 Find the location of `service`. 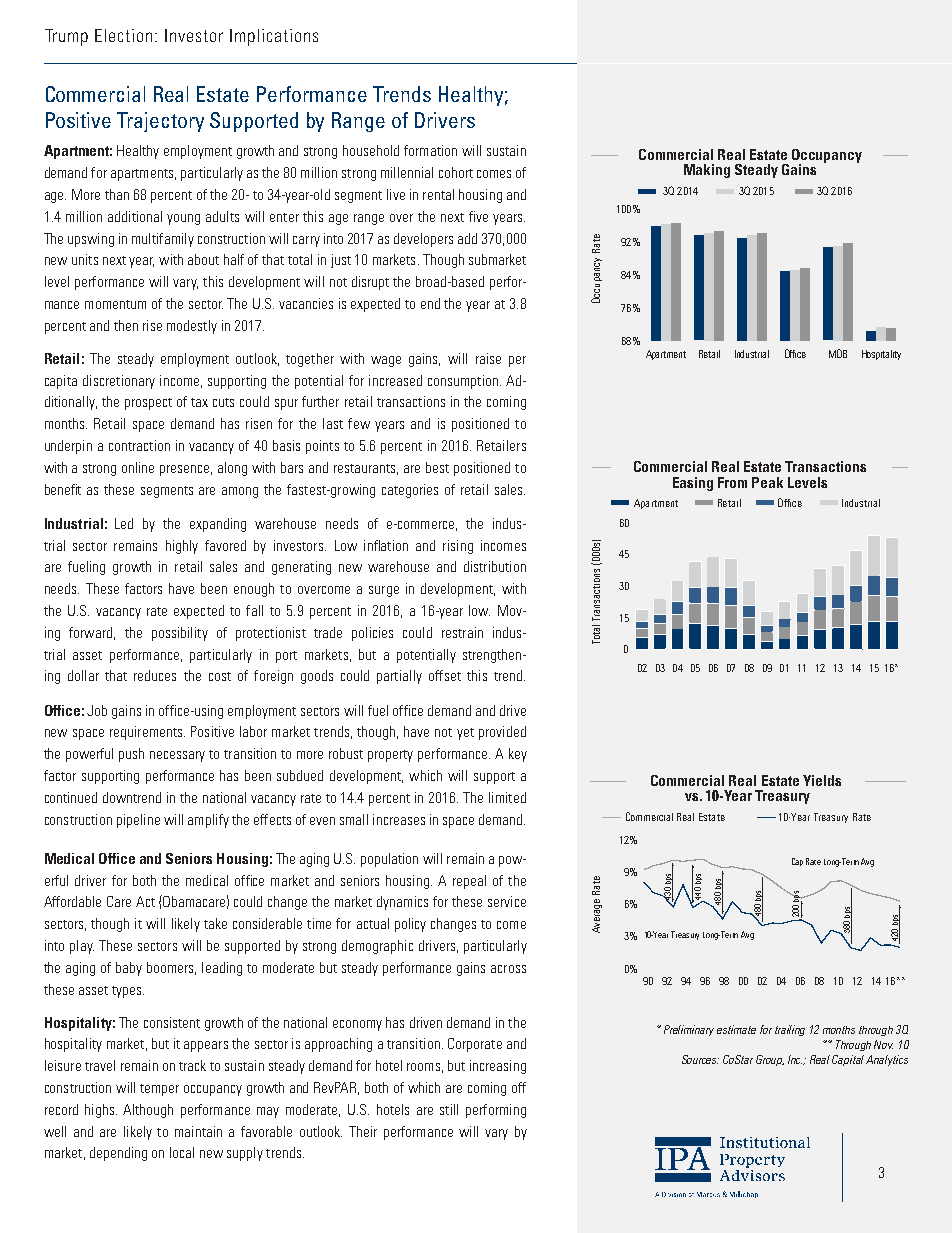

service is located at coordinates (507, 901).
